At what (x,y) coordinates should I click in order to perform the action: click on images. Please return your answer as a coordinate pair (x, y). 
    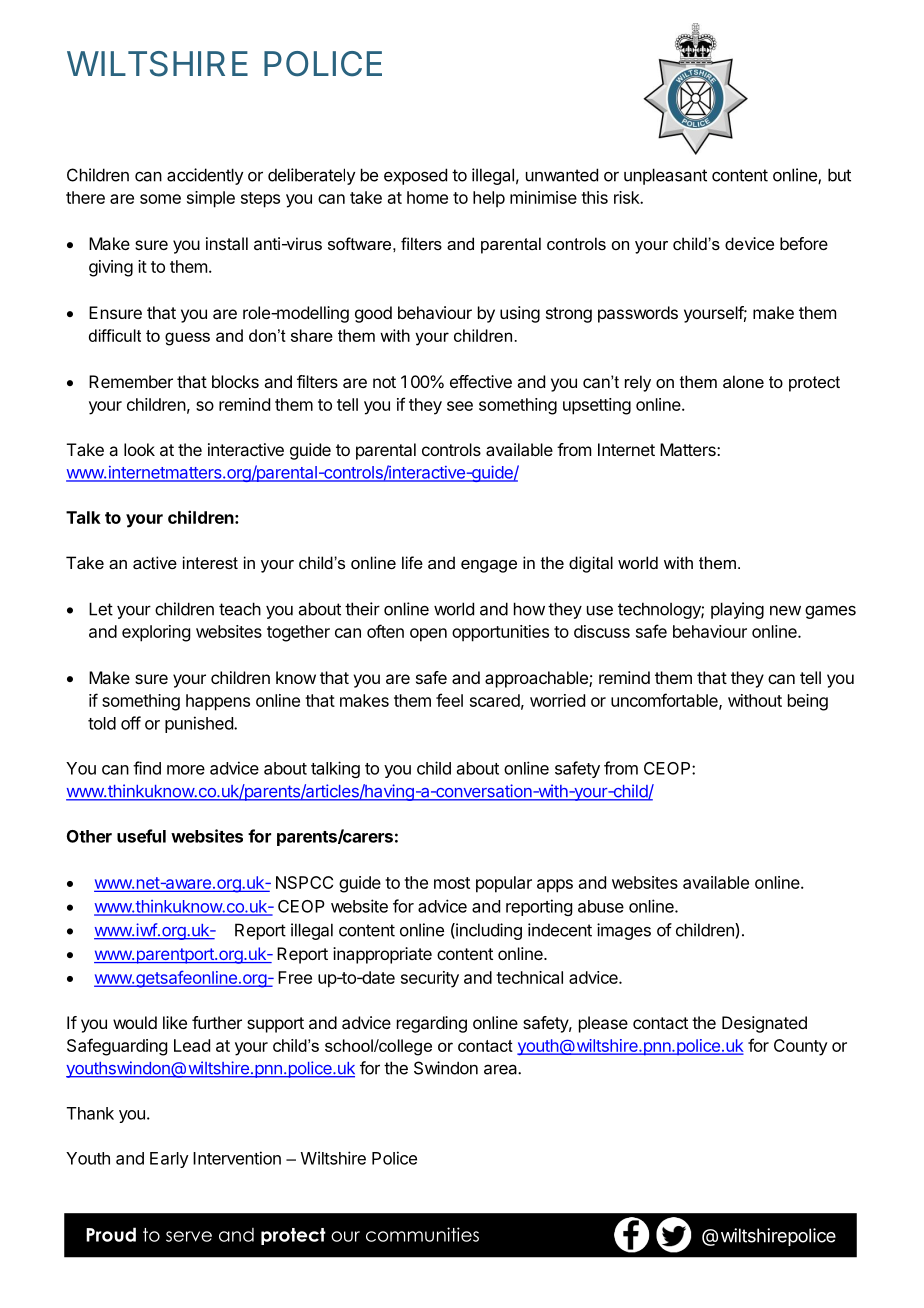
    Looking at the image, I should click on (624, 931).
